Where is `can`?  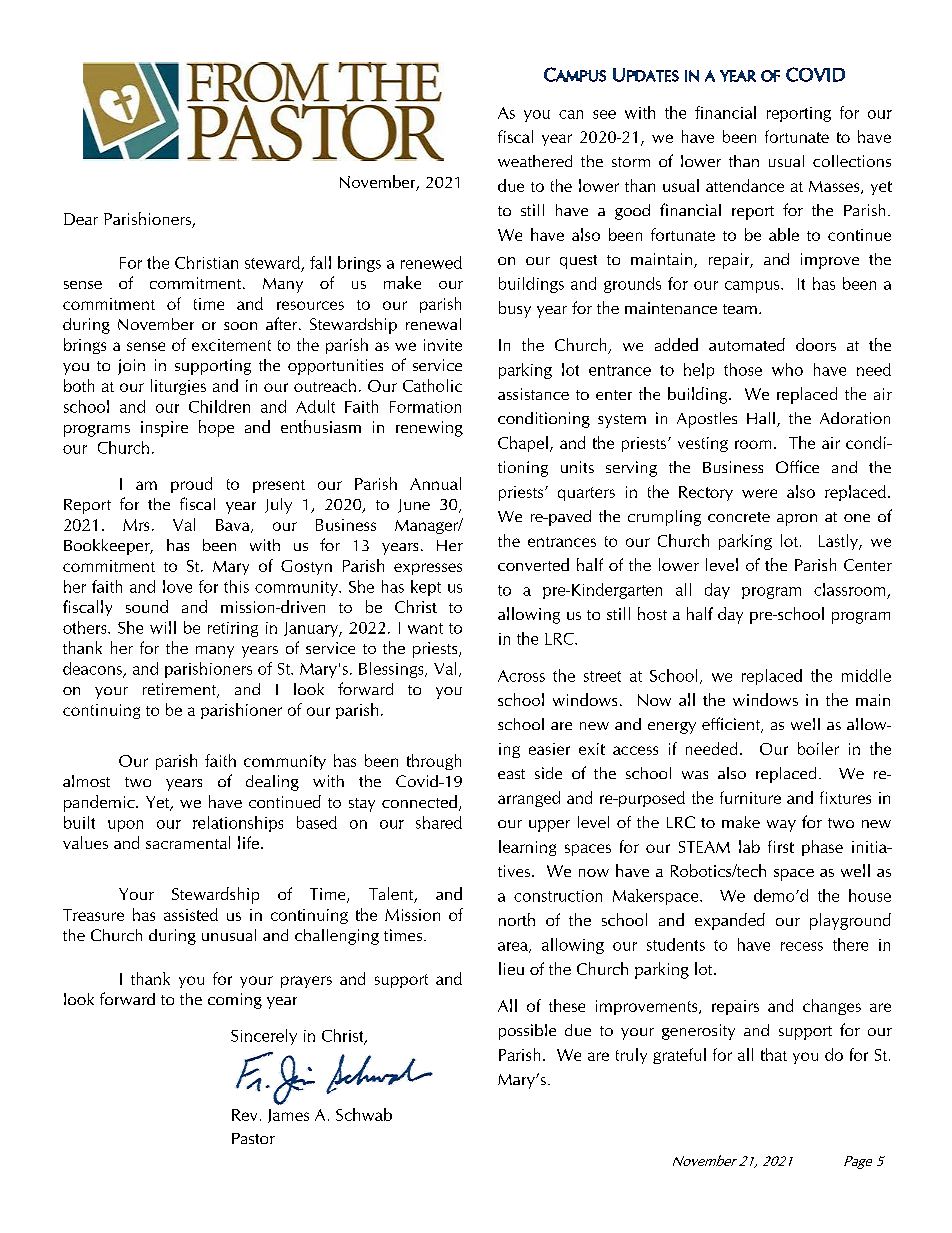 can is located at coordinates (571, 114).
